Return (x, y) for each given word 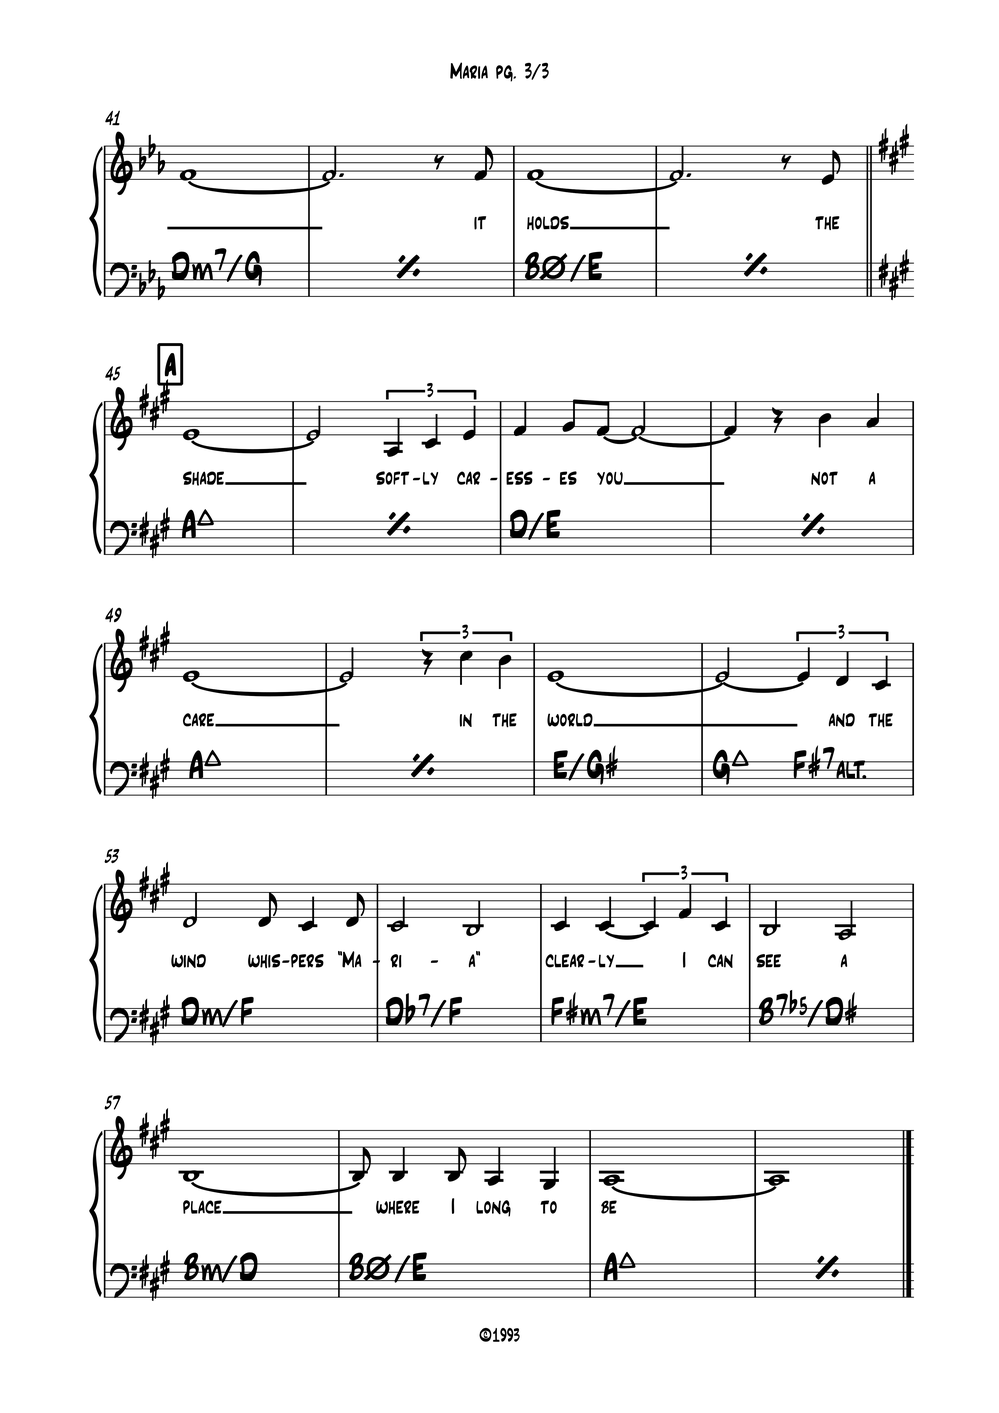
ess (519, 478)
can (720, 961)
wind (188, 961)
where (398, 1207)
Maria (469, 70)
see (768, 961)
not (824, 478)
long (493, 1208)
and (842, 720)
